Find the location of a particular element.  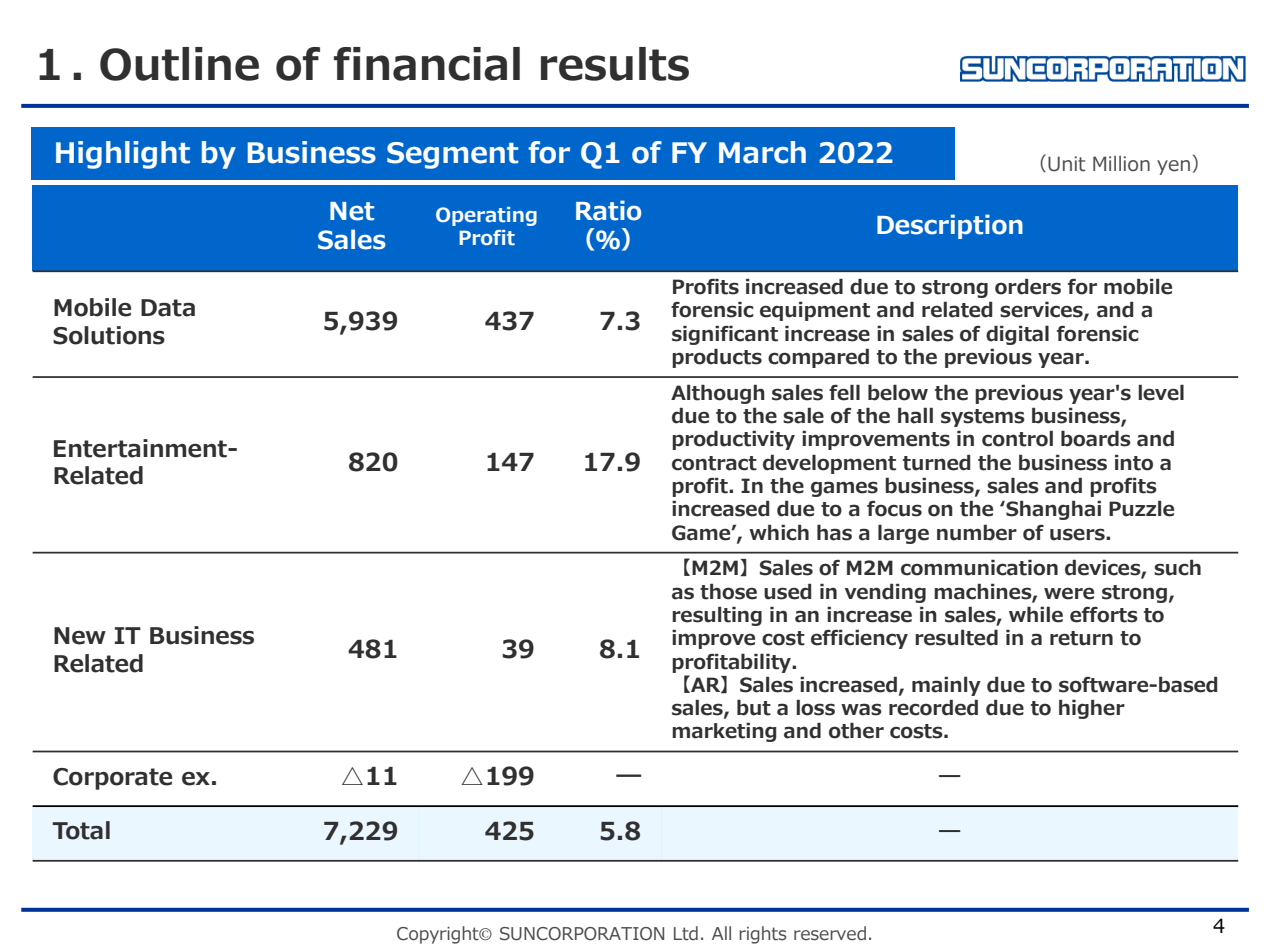

orders is located at coordinates (1028, 286).
